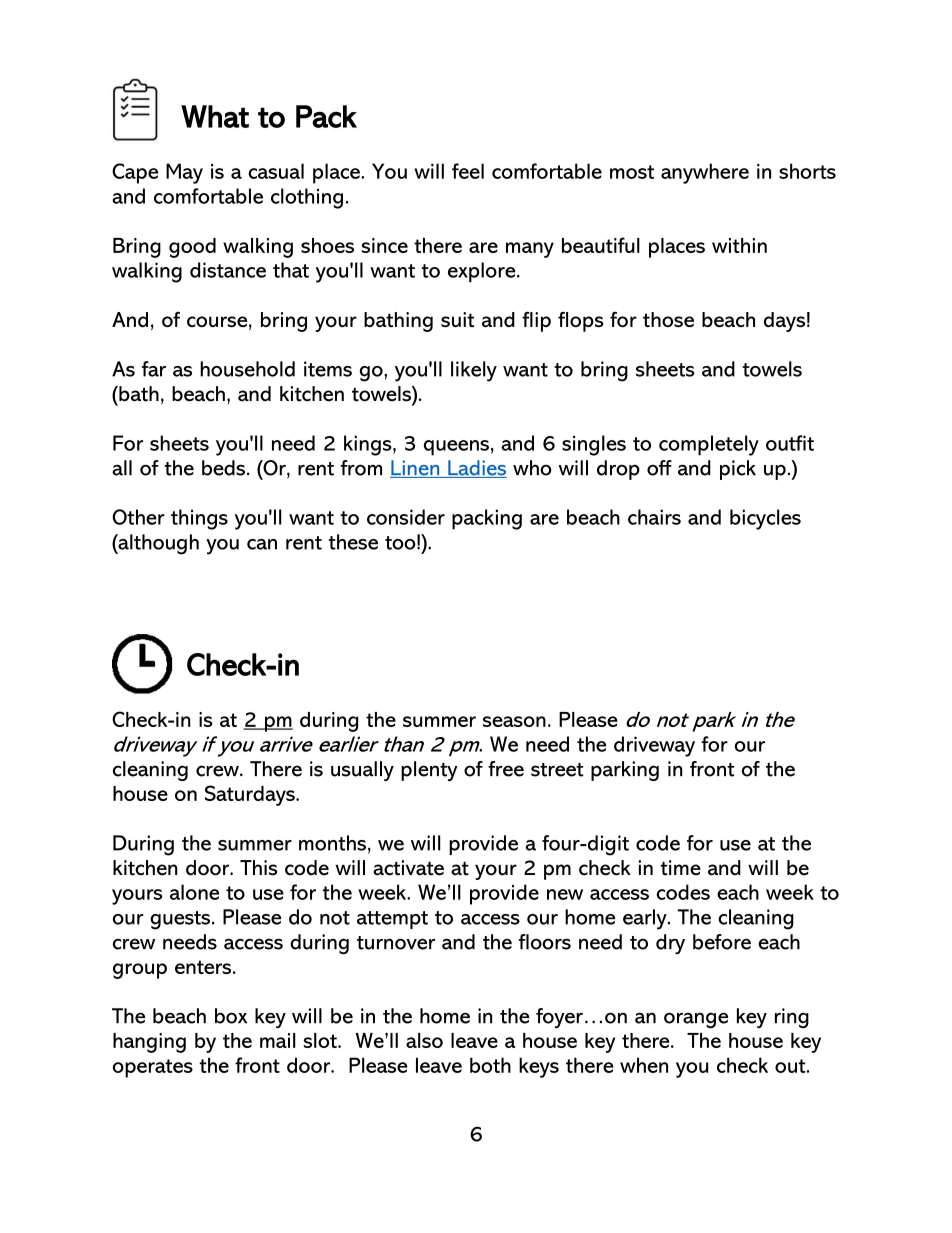  What do you see at coordinates (362, 771) in the page?
I see `usually` at bounding box center [362, 771].
